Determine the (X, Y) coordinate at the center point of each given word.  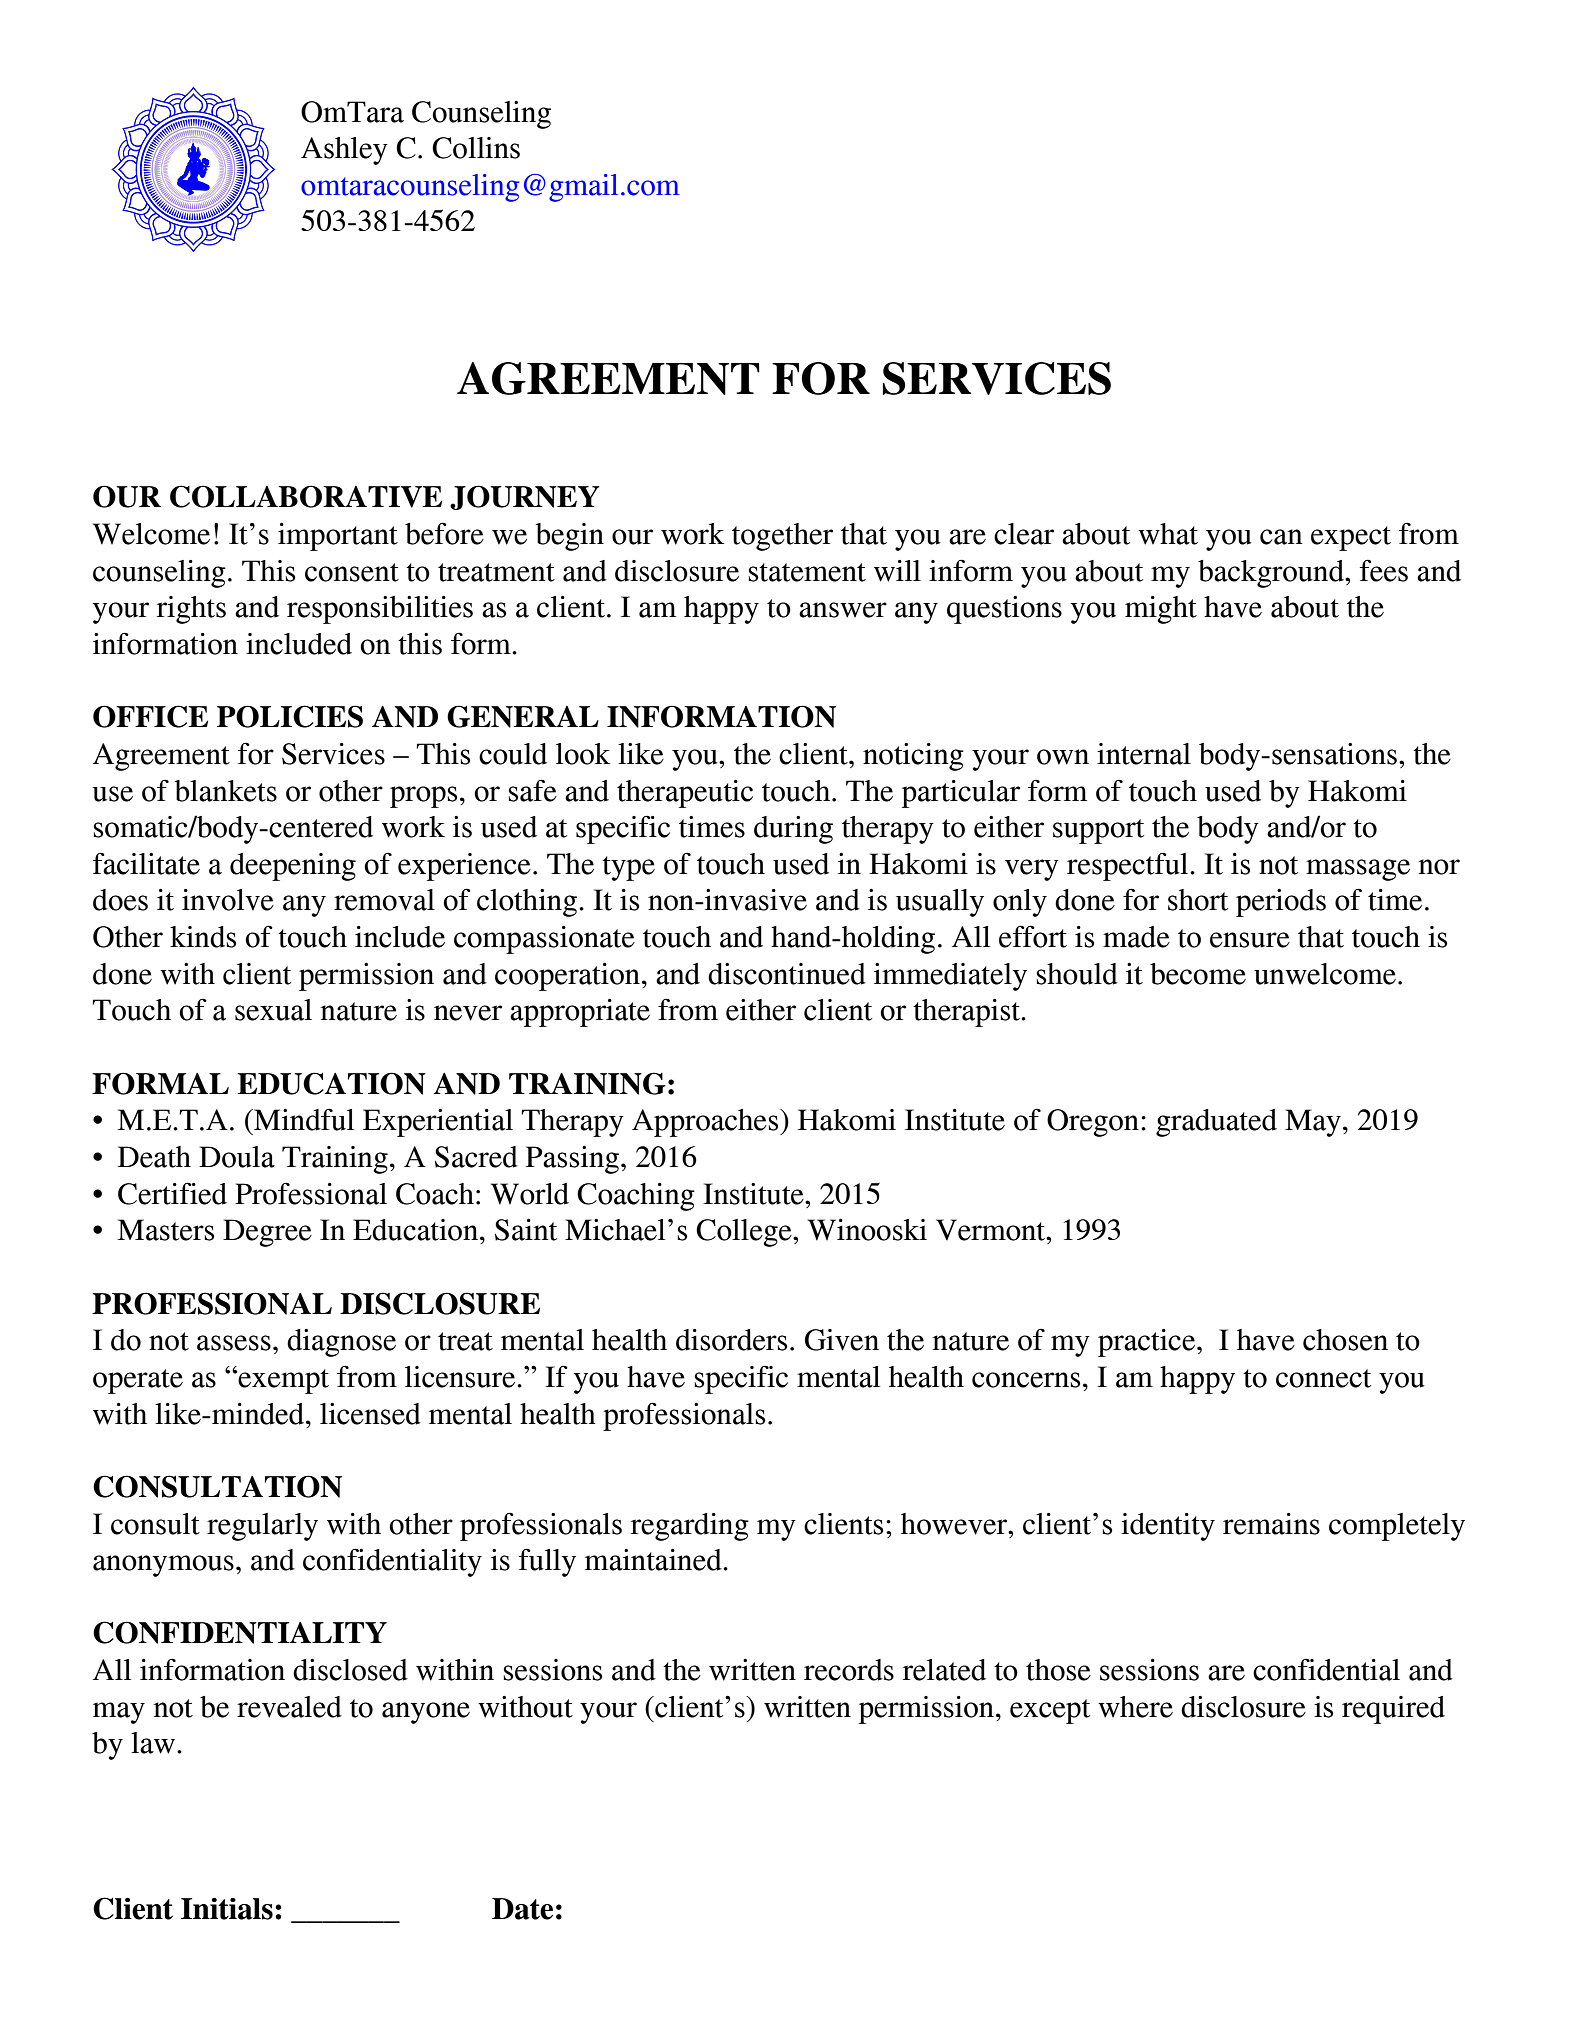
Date (522, 1909)
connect (1323, 1378)
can (1281, 537)
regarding (690, 1527)
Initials (227, 1909)
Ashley (344, 151)
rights (191, 610)
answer (843, 610)
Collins (476, 148)
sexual (273, 1010)
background (1272, 574)
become (1198, 974)
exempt (283, 1381)
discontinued (787, 974)
